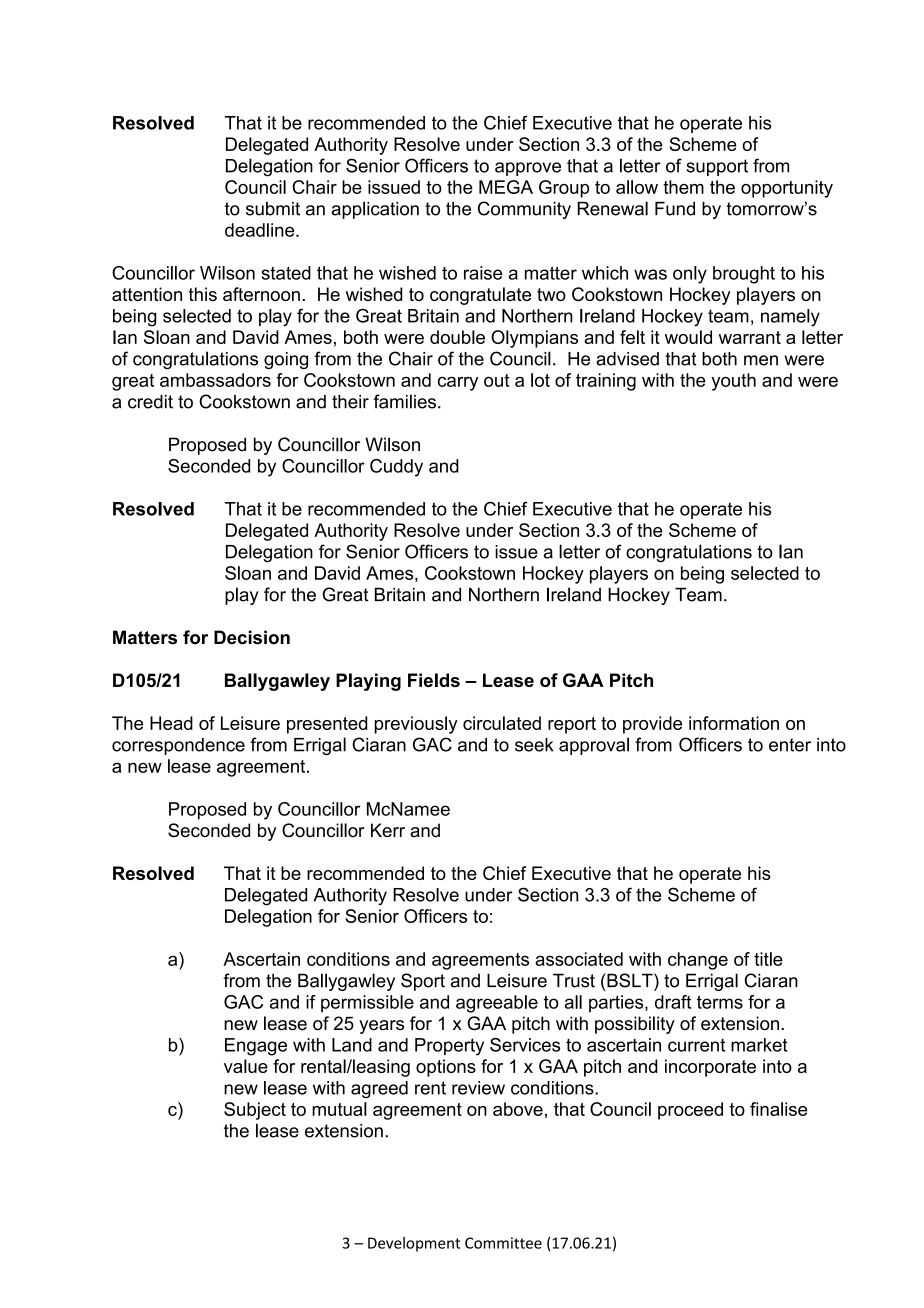 The image size is (924, 1308). Describe the element at coordinates (506, 187) in the image. I see `MEGA` at that location.
